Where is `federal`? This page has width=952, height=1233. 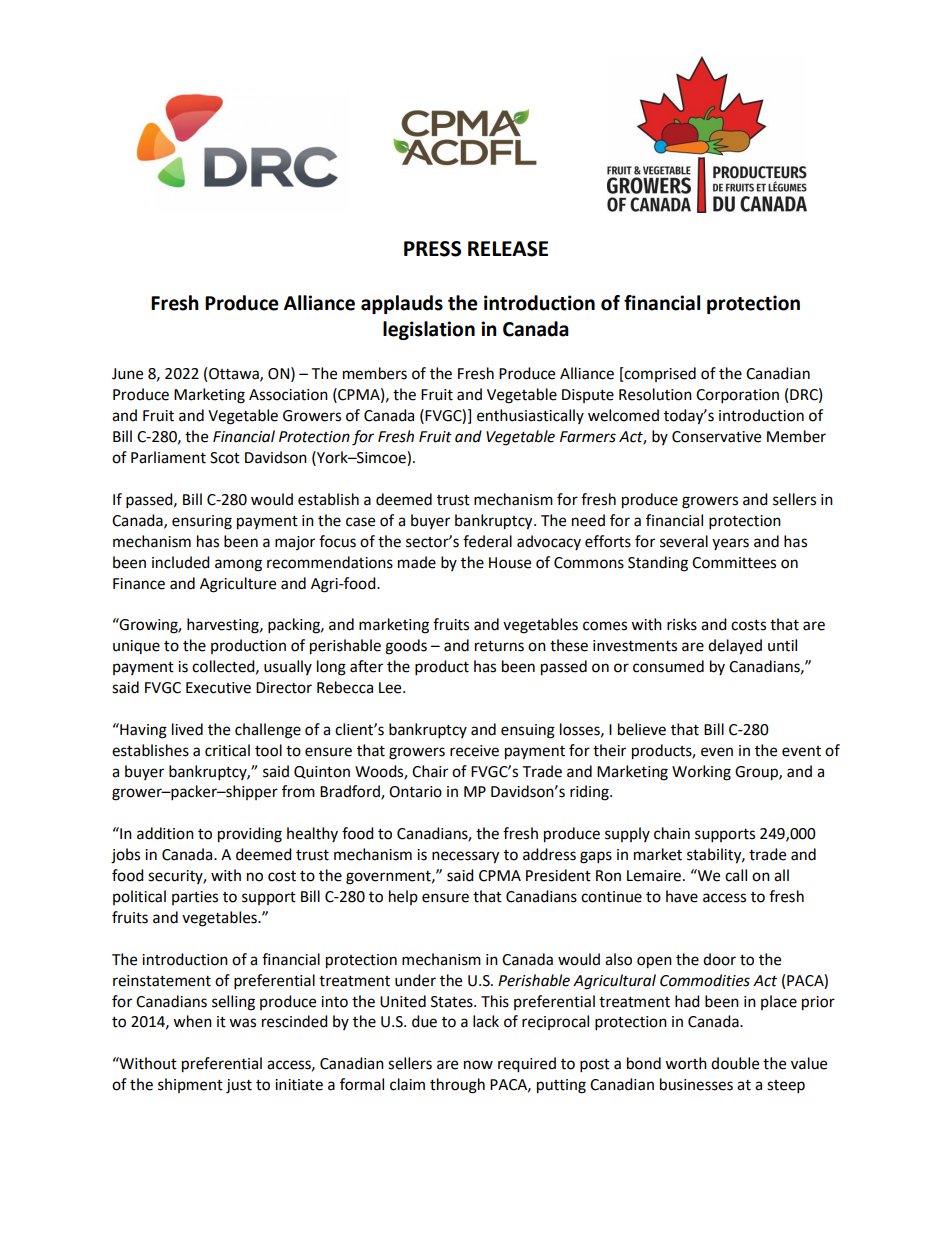 federal is located at coordinates (487, 541).
